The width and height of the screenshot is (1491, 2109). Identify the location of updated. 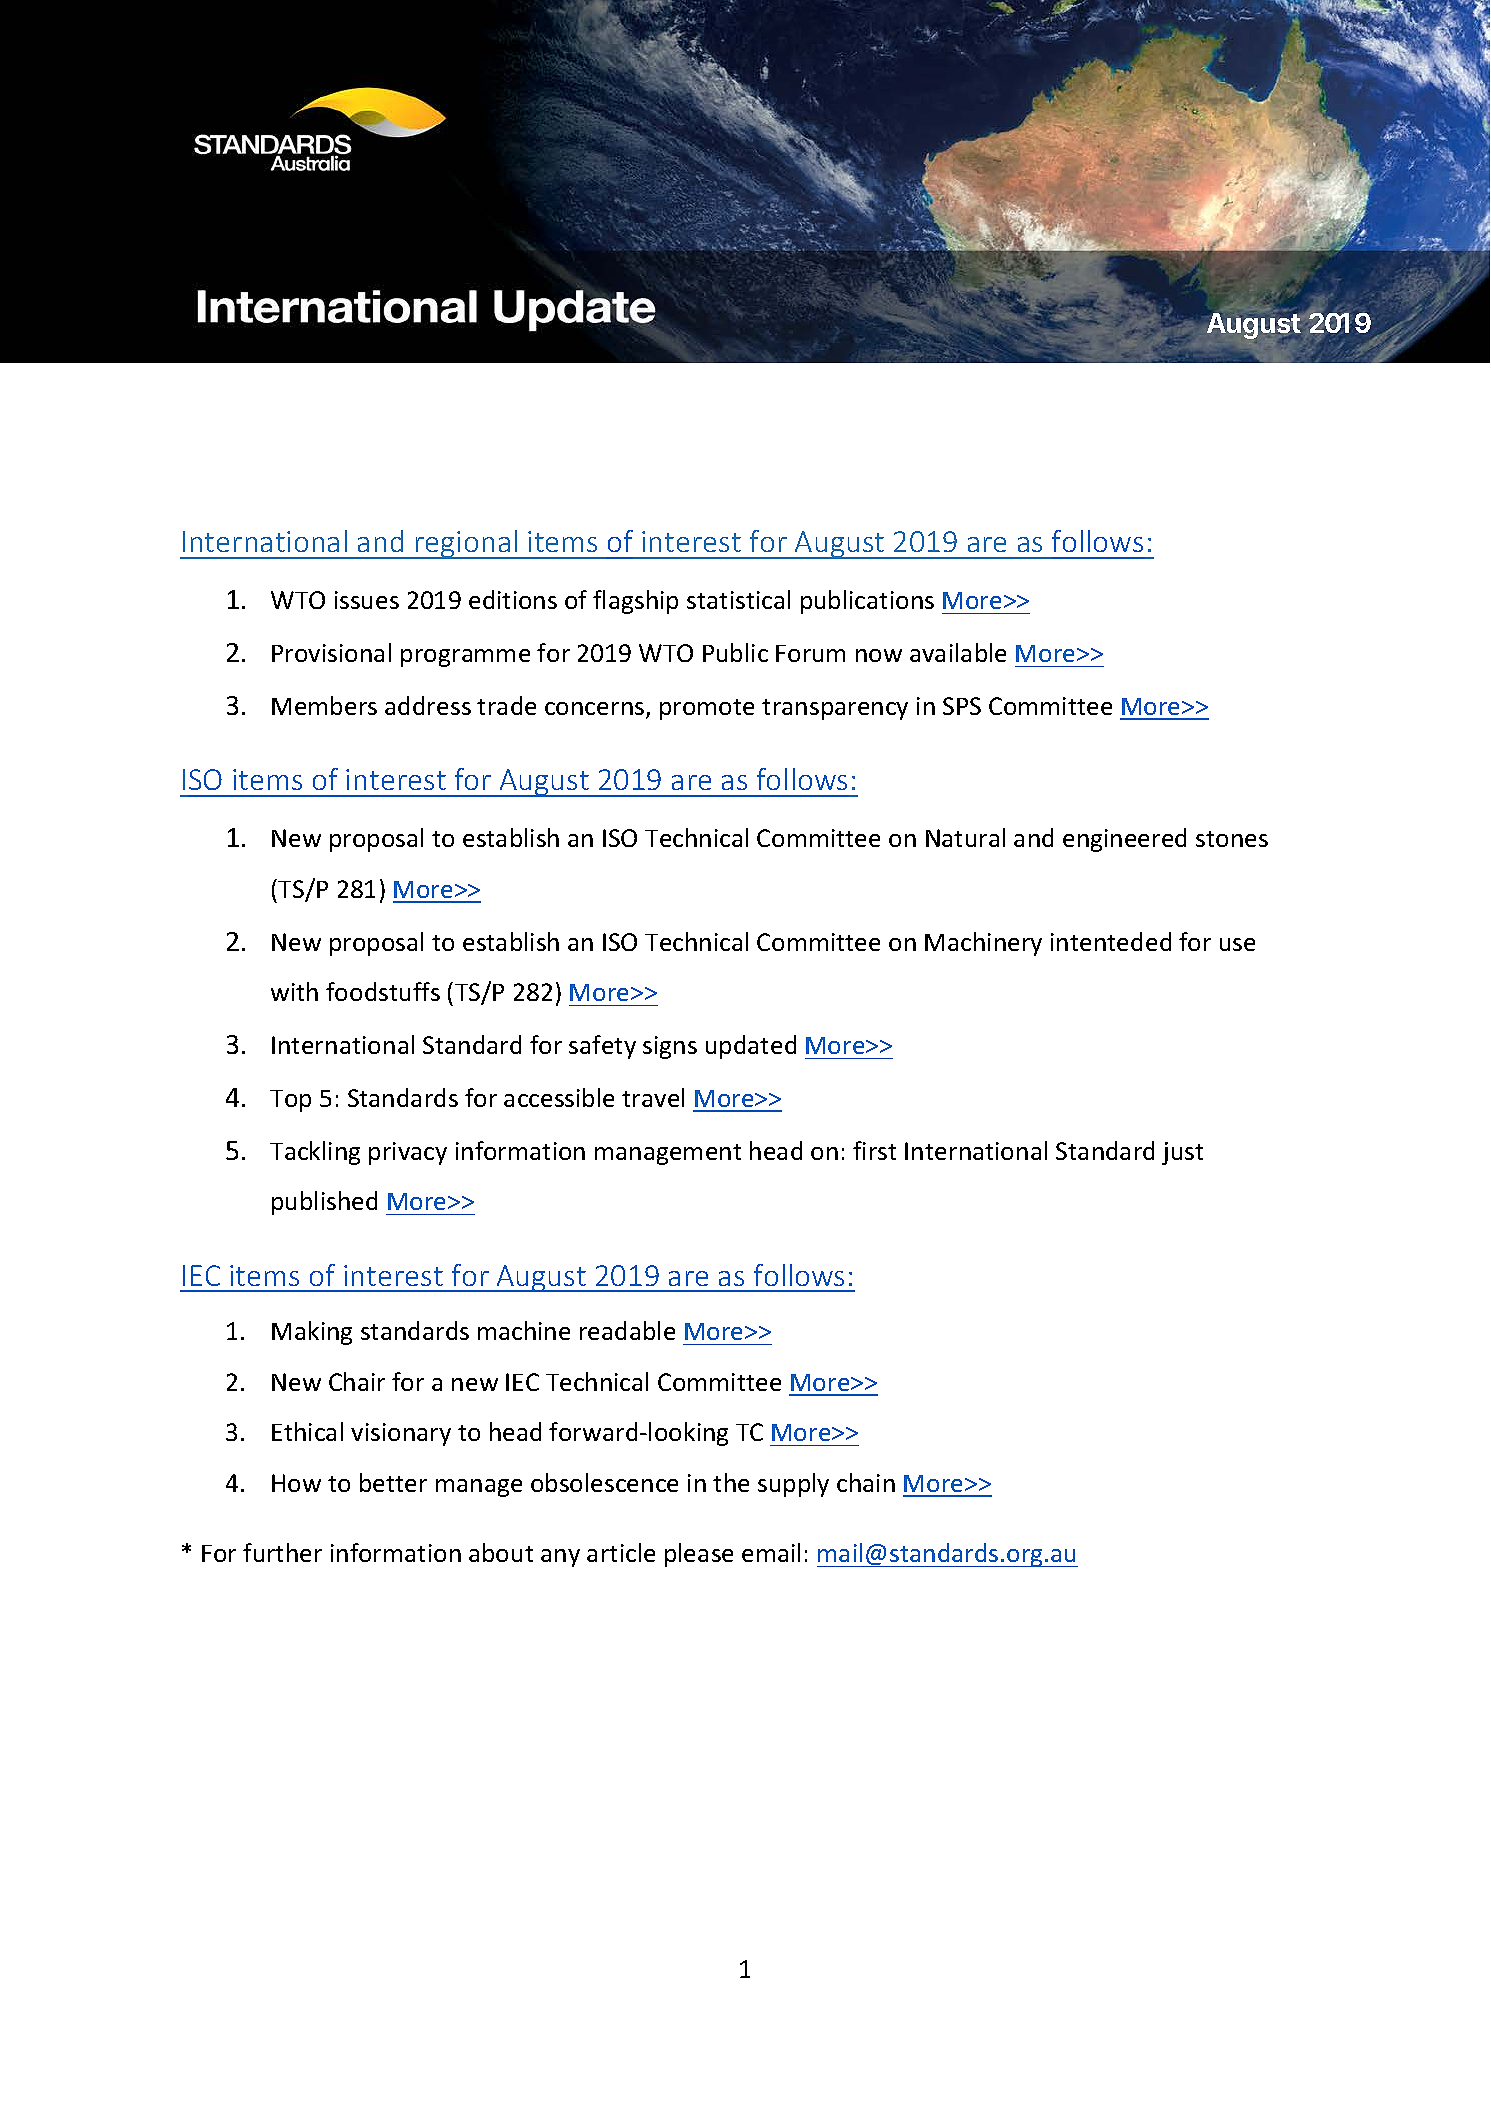
(751, 1047).
